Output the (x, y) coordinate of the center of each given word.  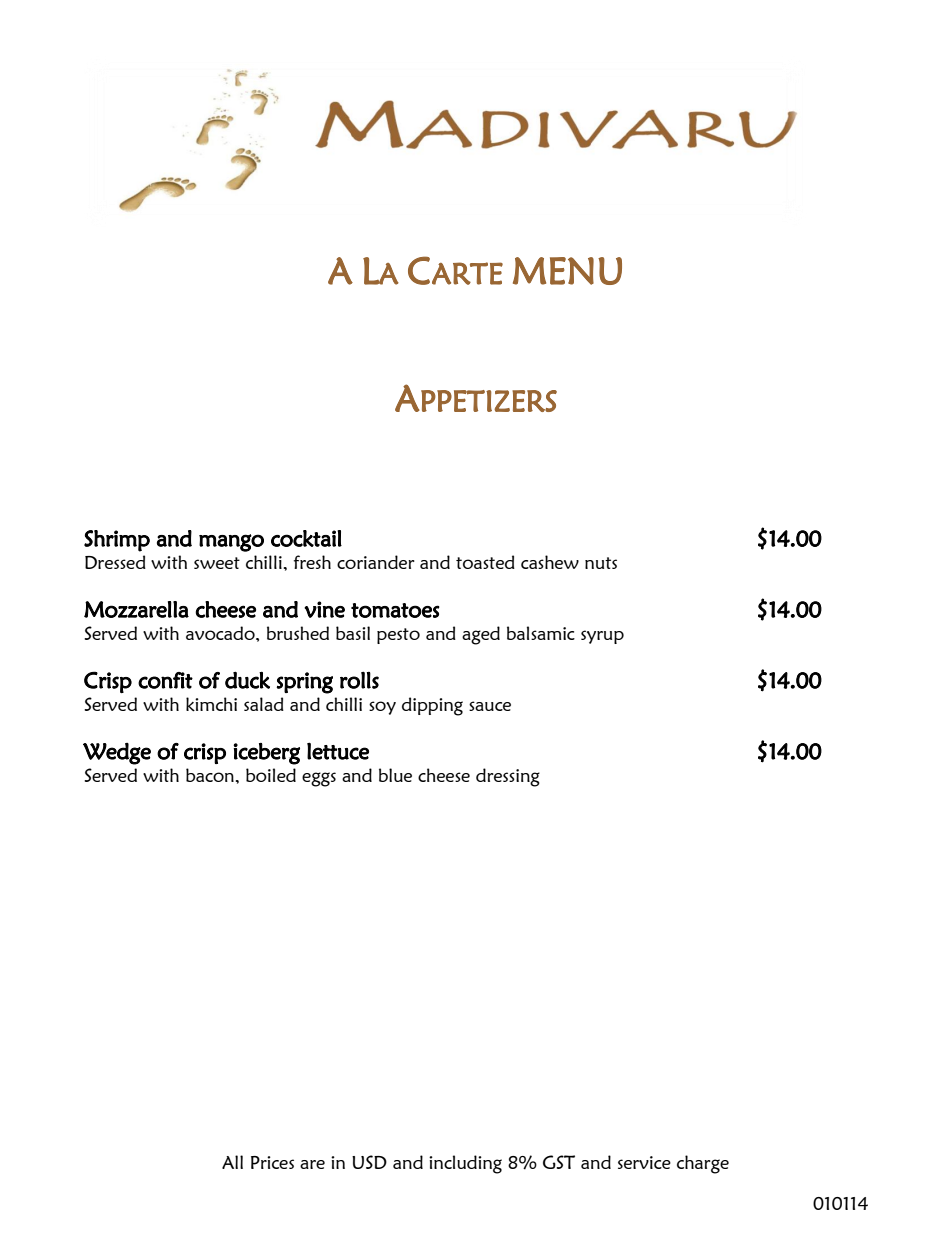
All (232, 1162)
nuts (601, 563)
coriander (376, 562)
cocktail (306, 538)
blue (395, 775)
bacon (210, 775)
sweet (217, 563)
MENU (567, 271)
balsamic (541, 633)
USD (369, 1162)
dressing (508, 777)
